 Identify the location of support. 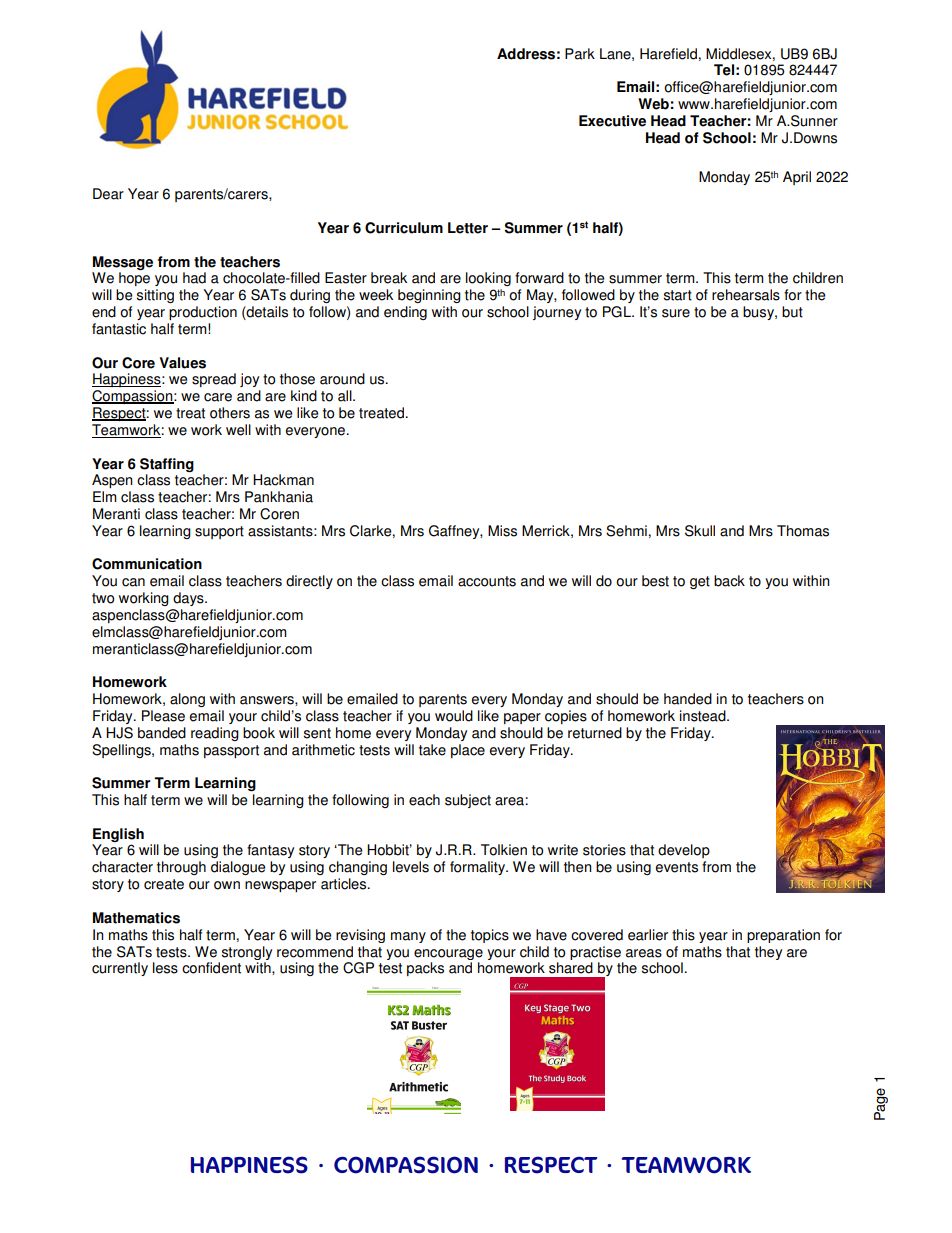
(219, 532).
